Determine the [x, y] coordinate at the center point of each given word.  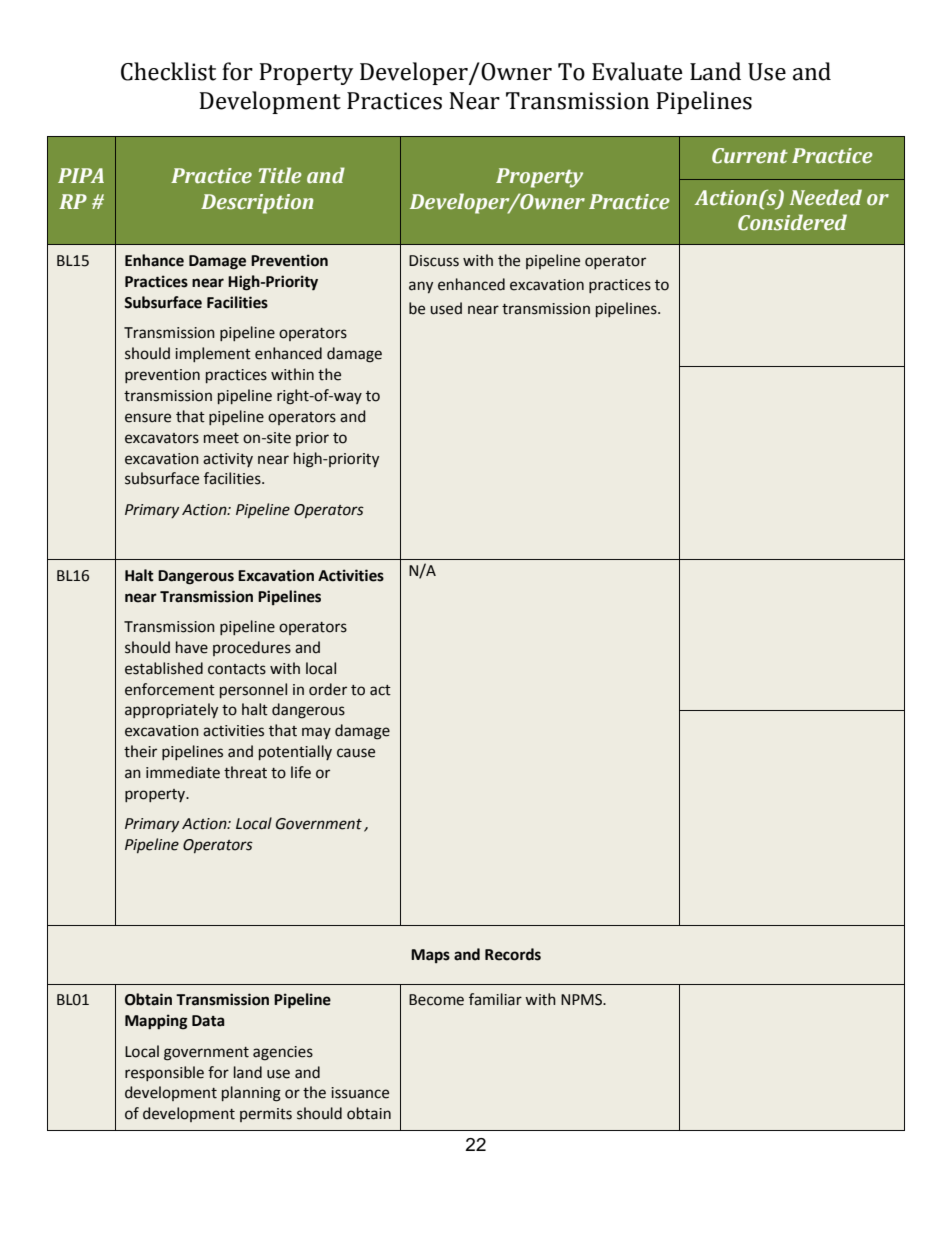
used [446, 308]
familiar [495, 999]
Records [513, 954]
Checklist [168, 71]
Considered [792, 222]
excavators [162, 438]
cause [356, 753]
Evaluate [637, 71]
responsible [164, 1073]
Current [750, 156]
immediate [183, 772]
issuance [360, 1093]
